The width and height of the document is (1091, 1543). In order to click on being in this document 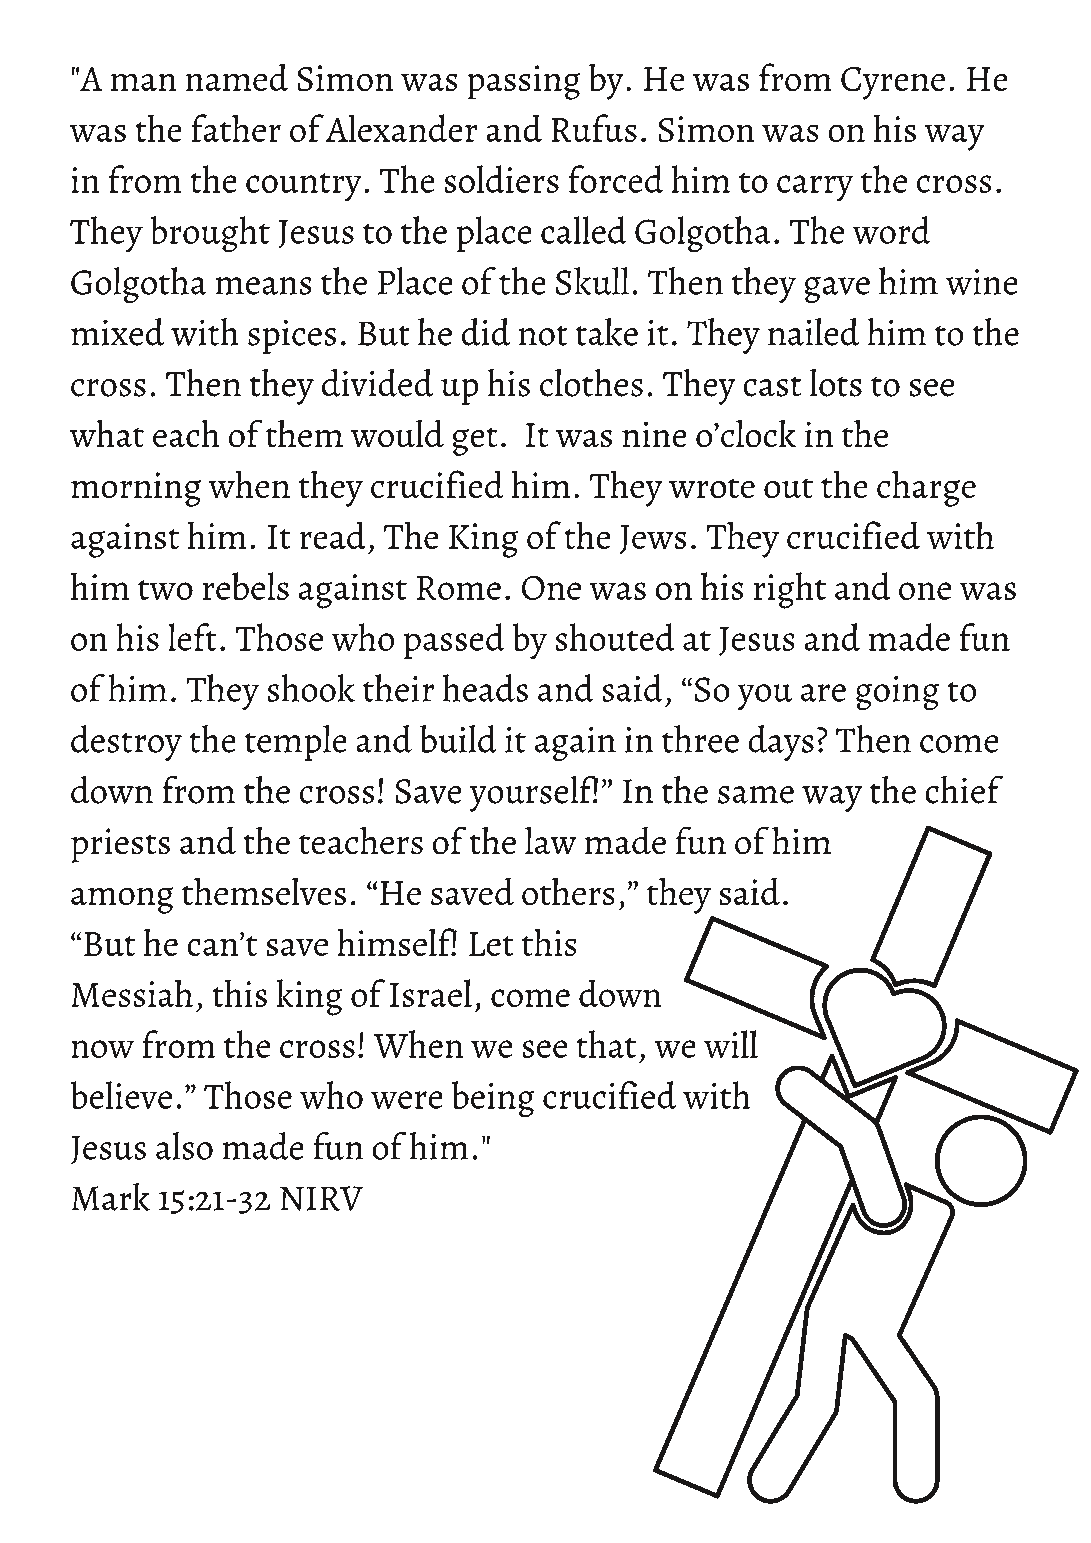, I will do `click(493, 1099)`.
